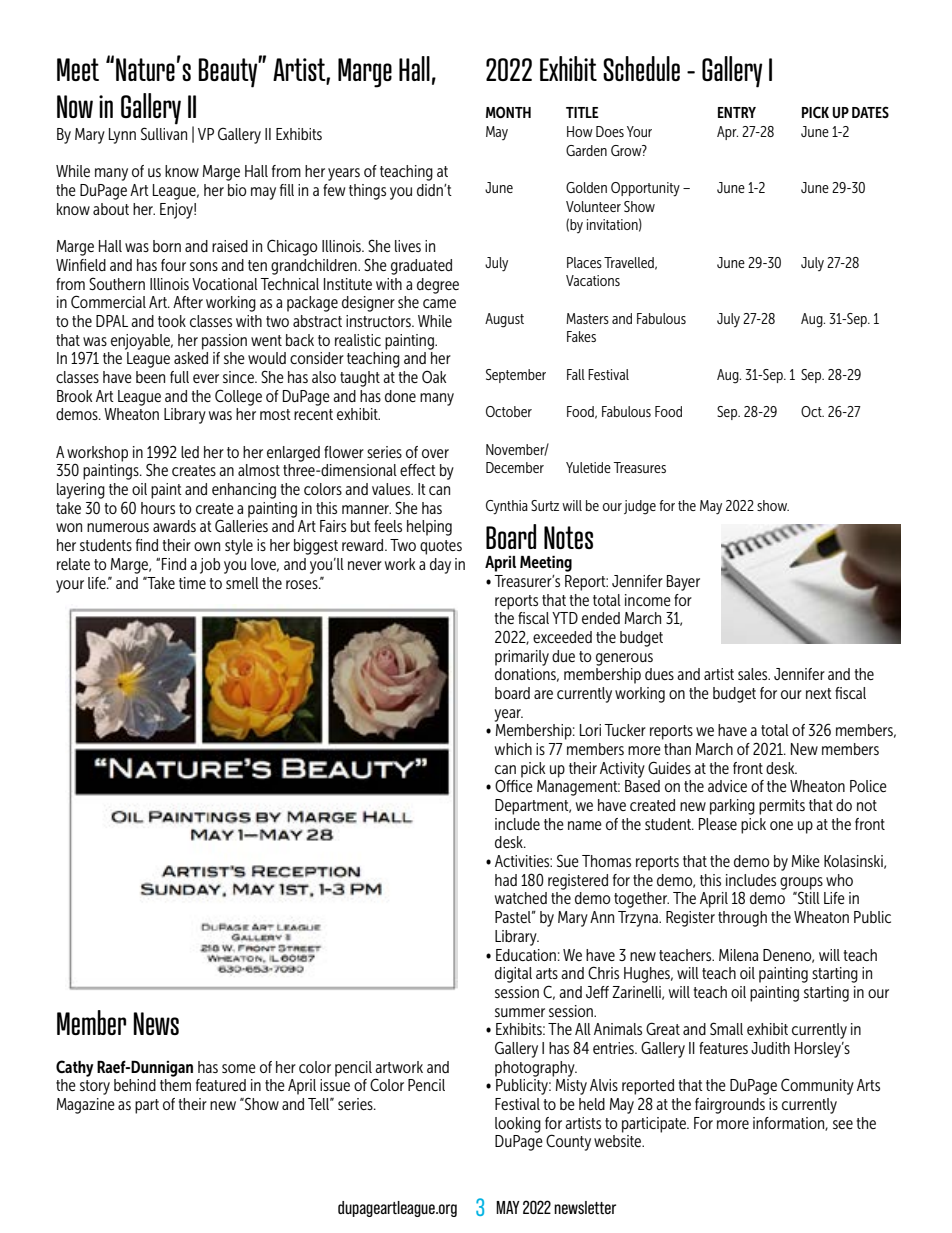 The width and height of the screenshot is (952, 1233). I want to click on ENTRY, so click(737, 112).
